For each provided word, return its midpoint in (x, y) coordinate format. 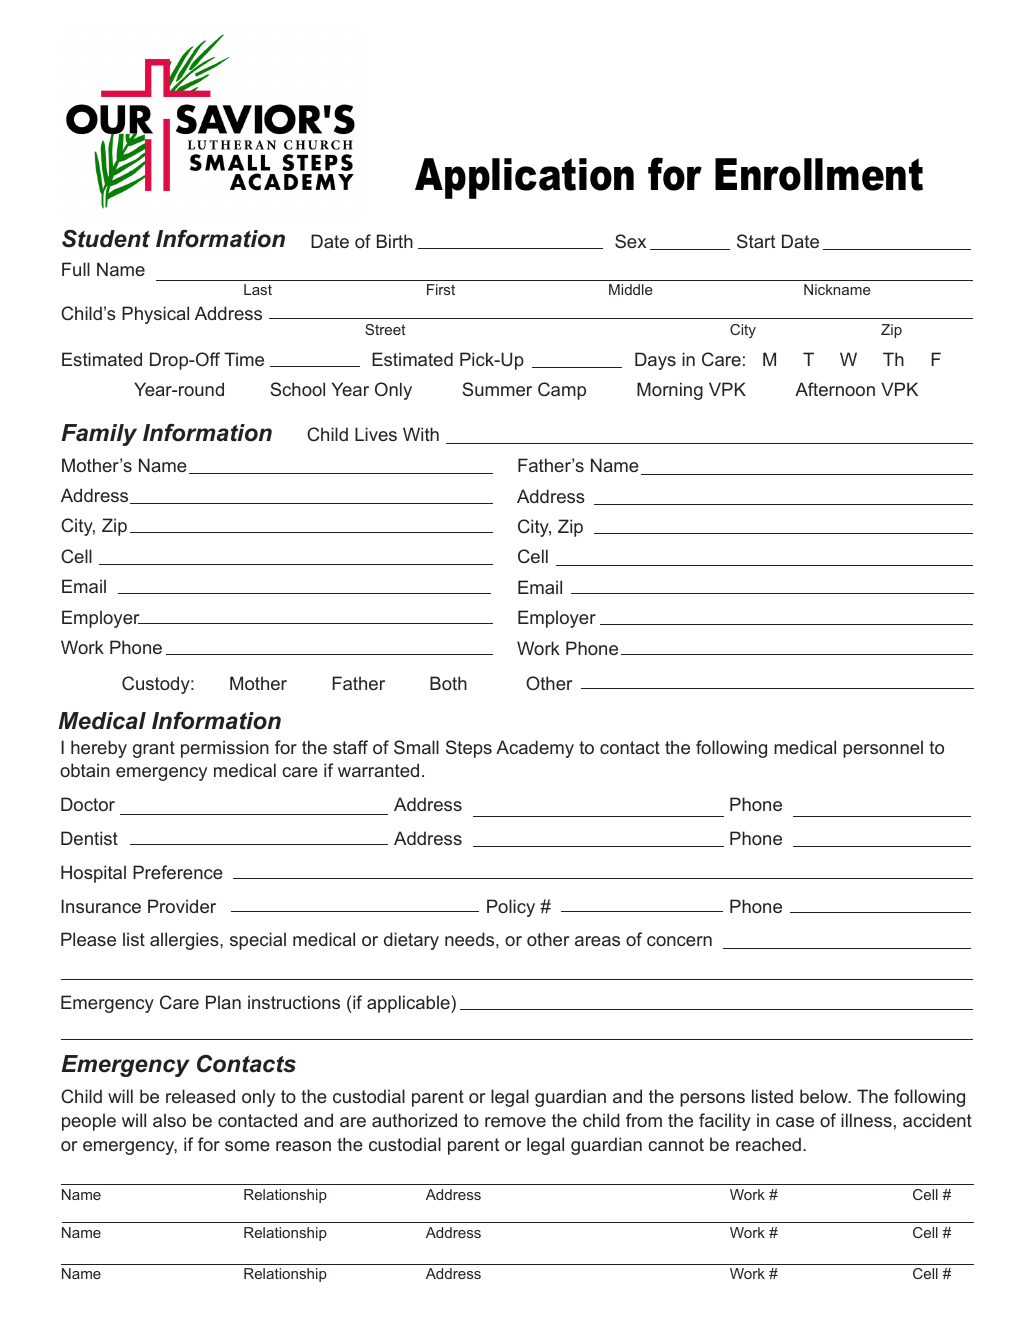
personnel (883, 749)
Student (106, 239)
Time (244, 359)
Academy (535, 749)
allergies (185, 941)
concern (679, 941)
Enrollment (819, 174)
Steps (469, 749)
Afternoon (835, 389)
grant (154, 749)
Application (524, 178)
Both (448, 683)
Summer (497, 389)
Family (99, 435)
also (169, 1120)
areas (597, 941)
